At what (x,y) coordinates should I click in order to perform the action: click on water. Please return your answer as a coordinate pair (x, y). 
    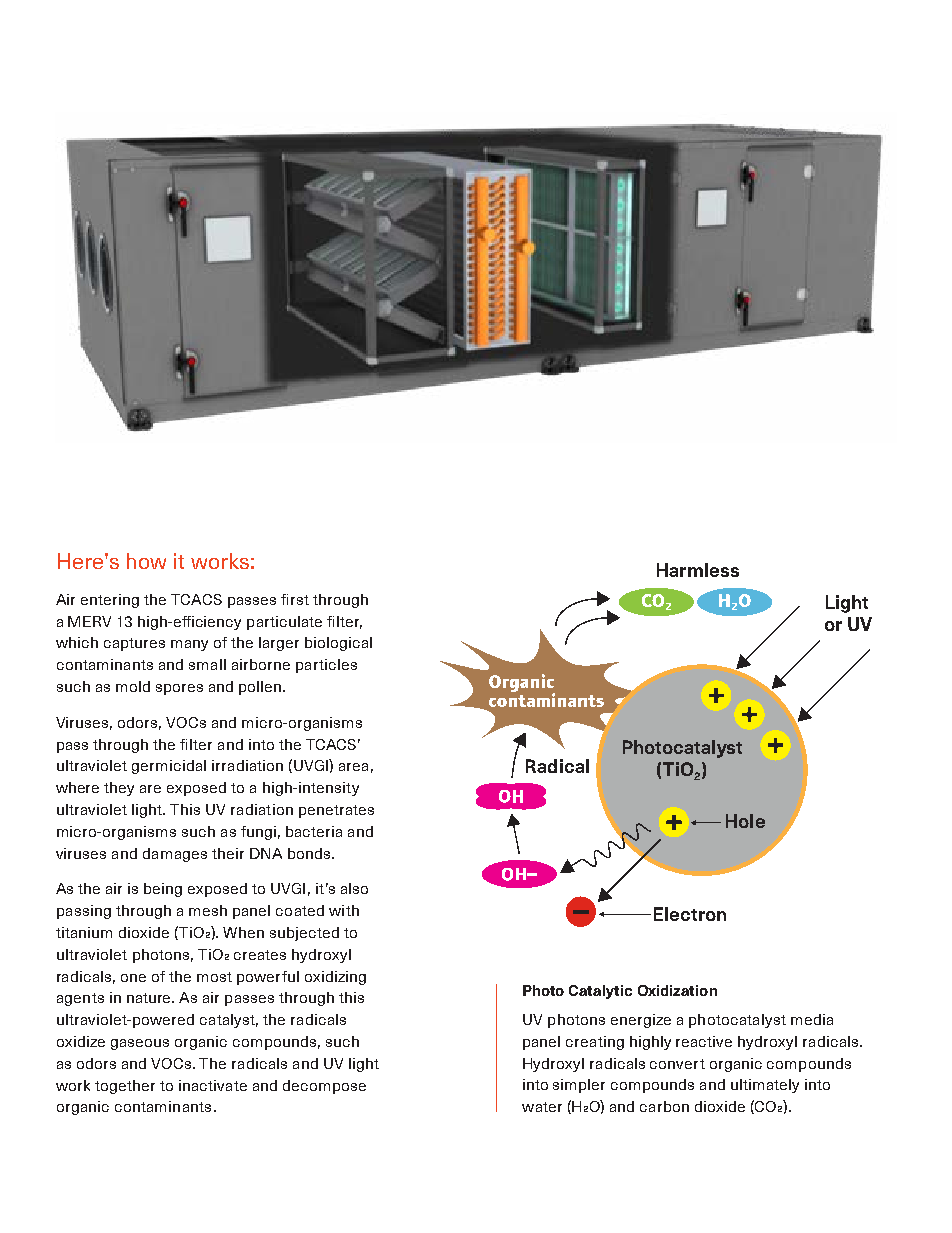
    Looking at the image, I should click on (542, 1107).
